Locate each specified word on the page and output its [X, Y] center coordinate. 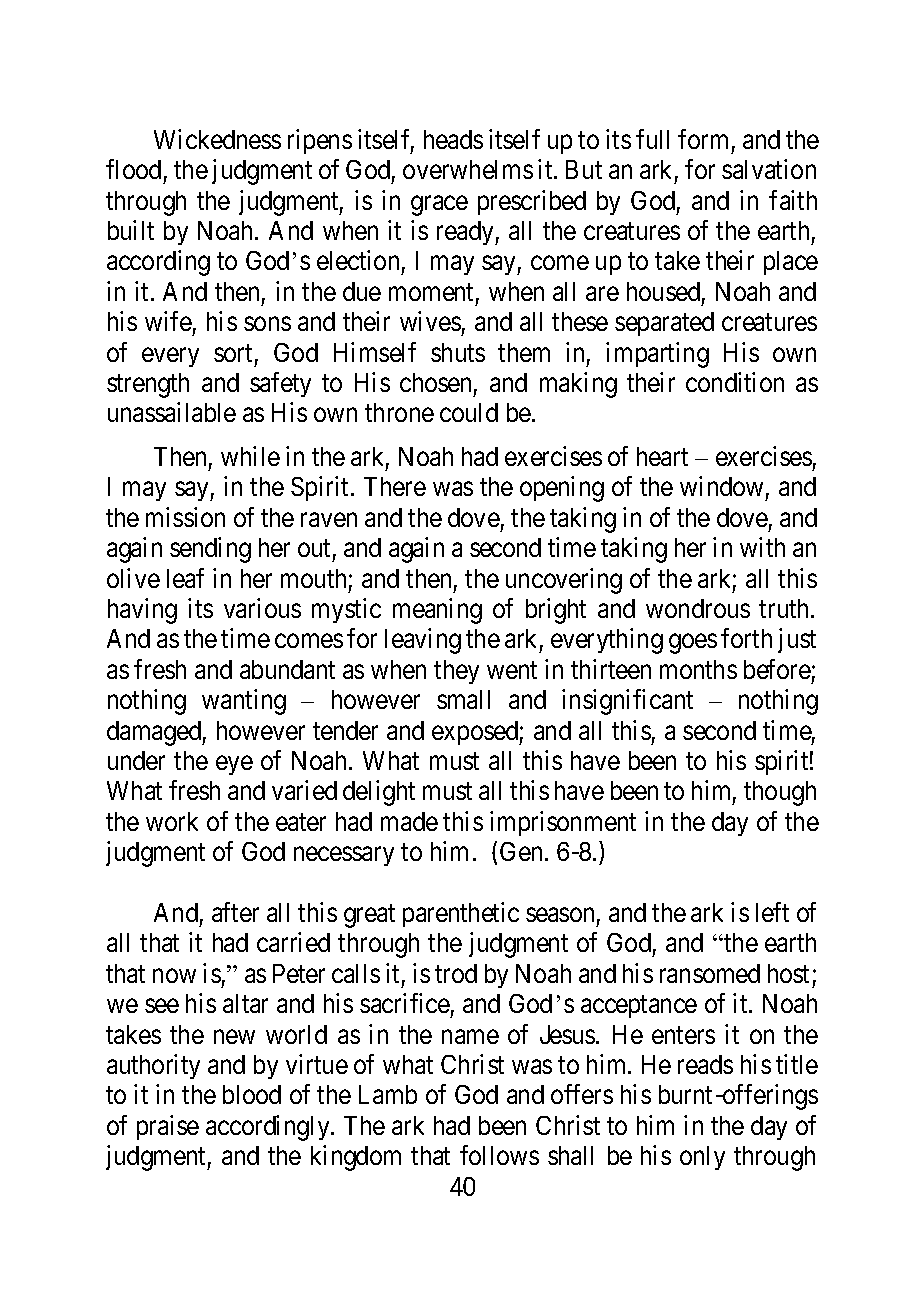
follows [499, 1155]
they [456, 672]
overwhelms [468, 169]
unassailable [172, 412]
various [262, 608]
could [469, 412]
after [235, 912]
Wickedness [217, 139]
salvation [769, 169]
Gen [521, 851]
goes [693, 644]
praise [168, 1127]
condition [735, 382]
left [772, 912]
